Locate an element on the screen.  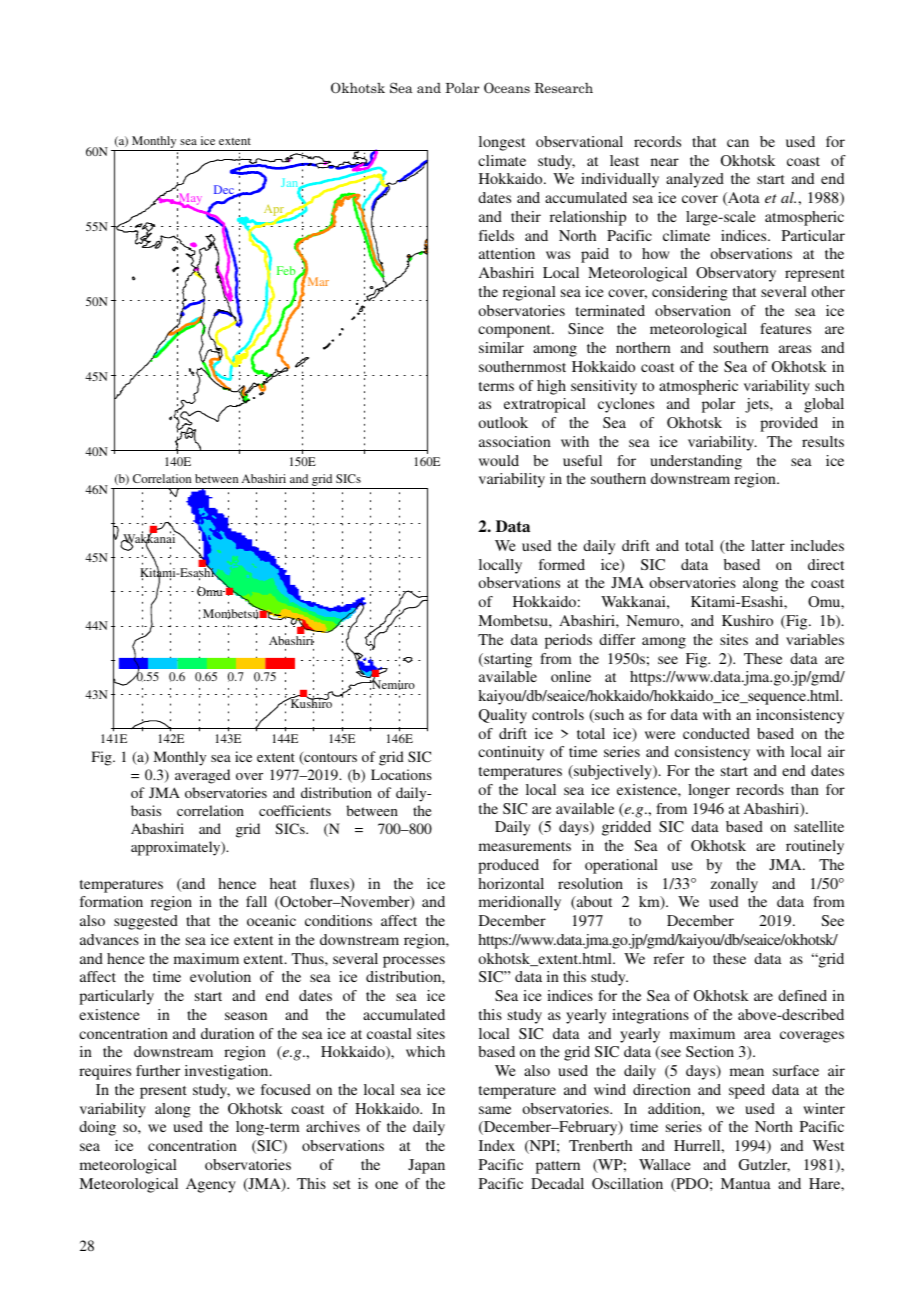
than is located at coordinates (805, 789).
